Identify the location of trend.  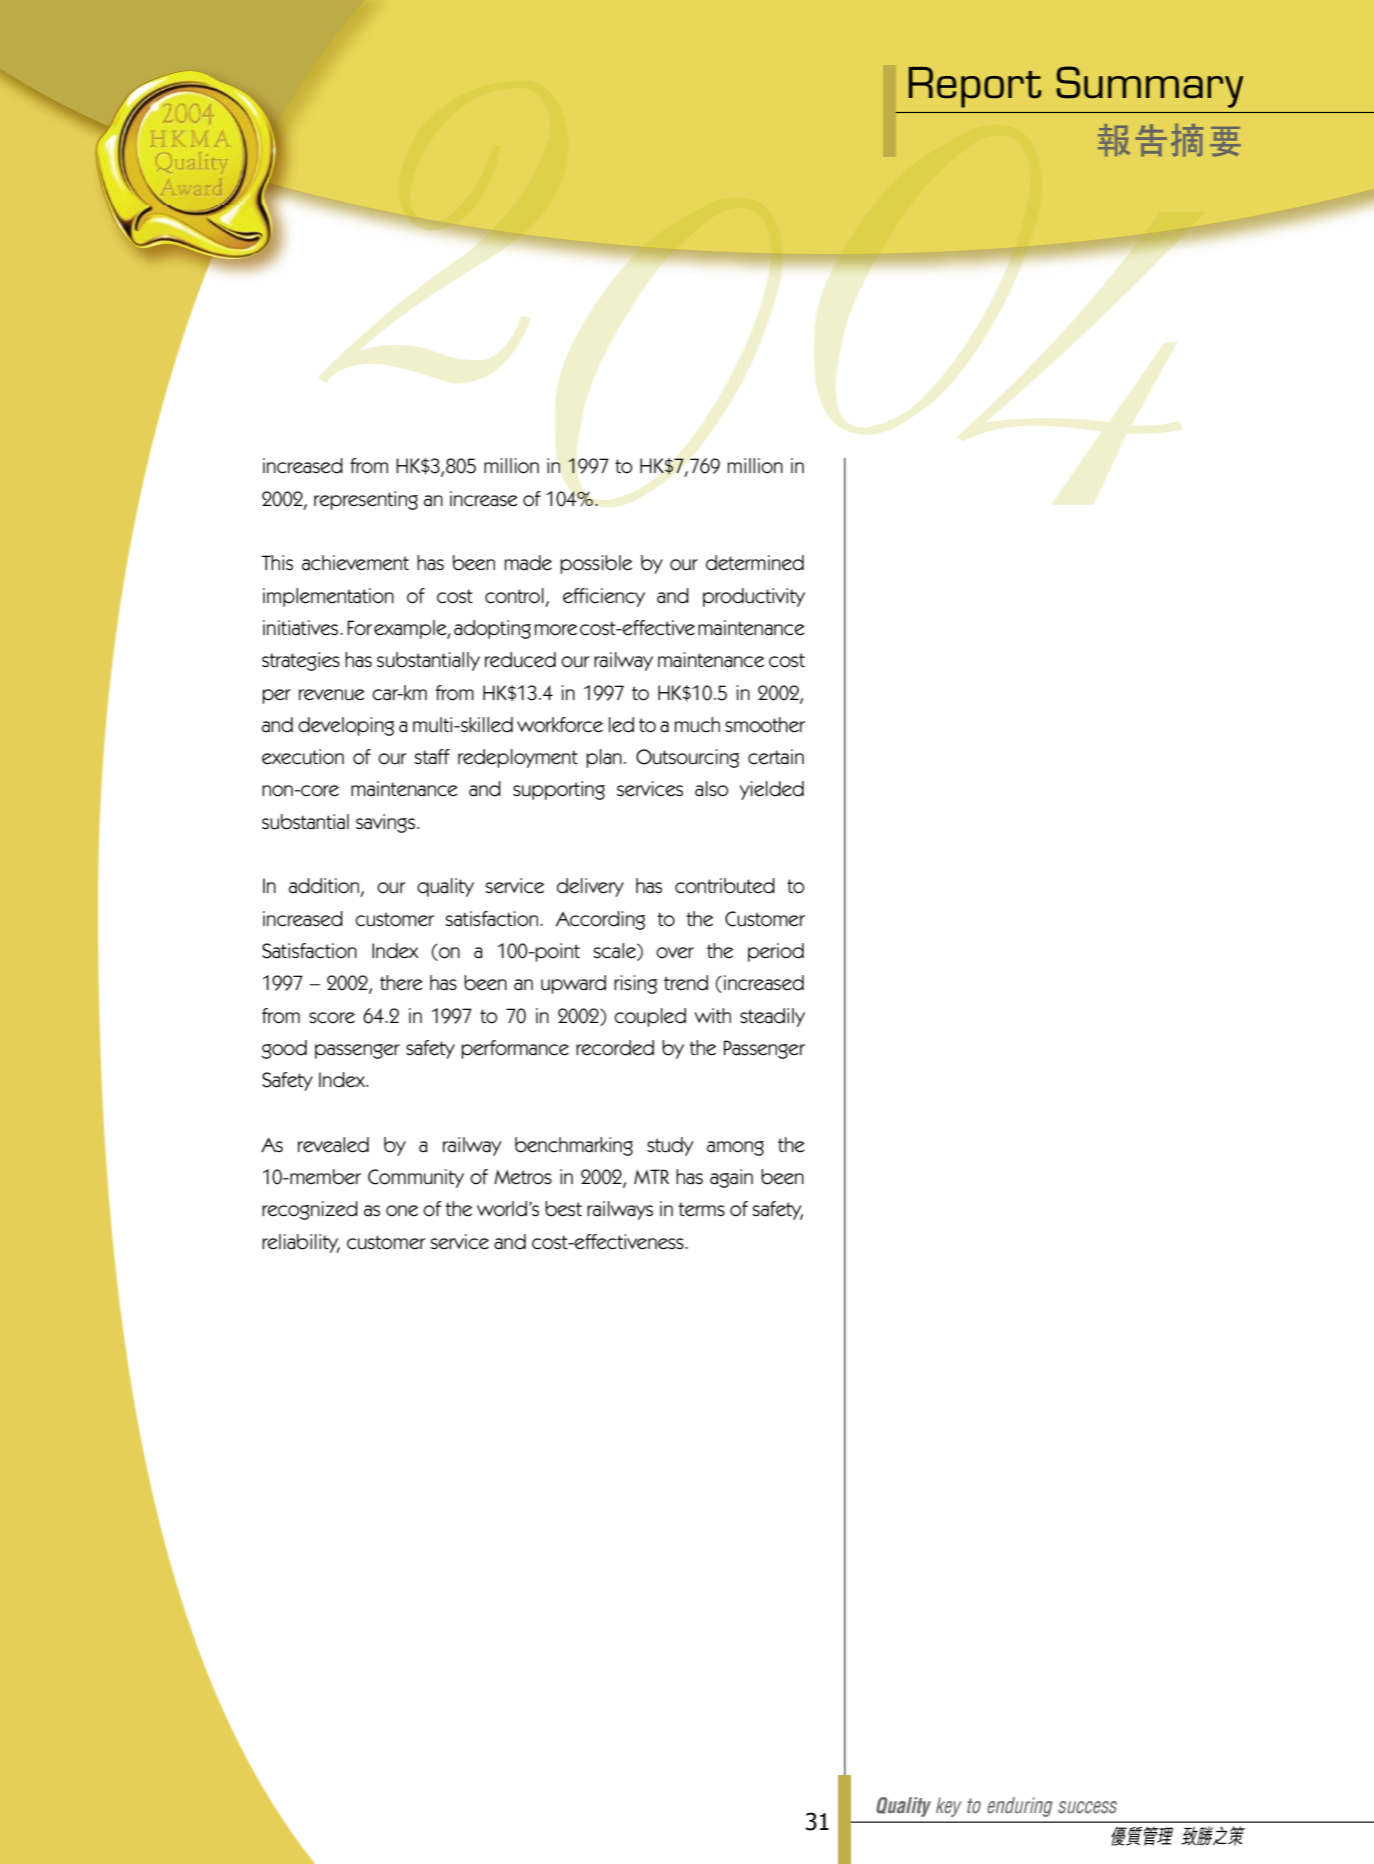
(686, 983).
